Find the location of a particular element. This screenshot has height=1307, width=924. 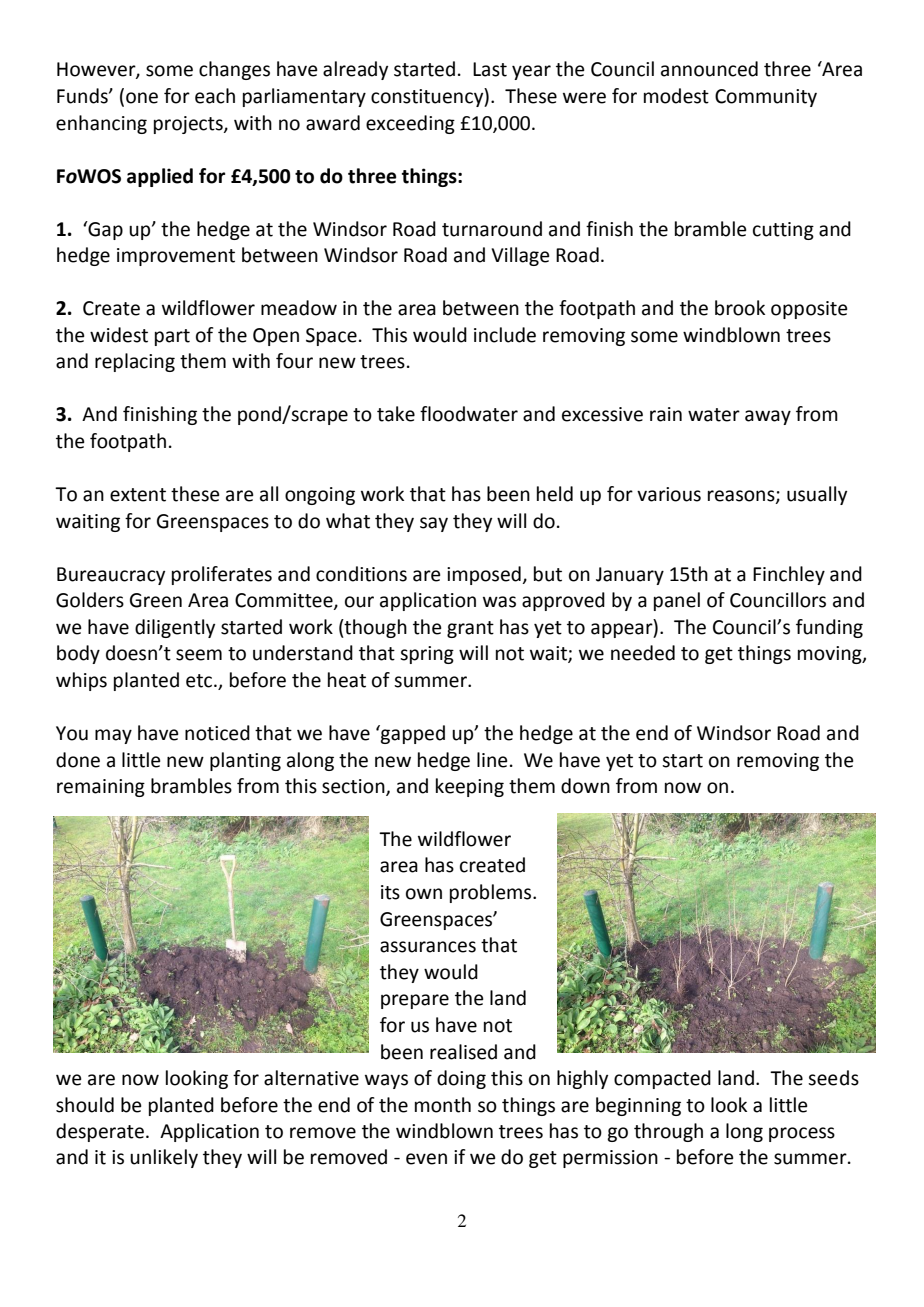

diligently is located at coordinates (175, 628).
